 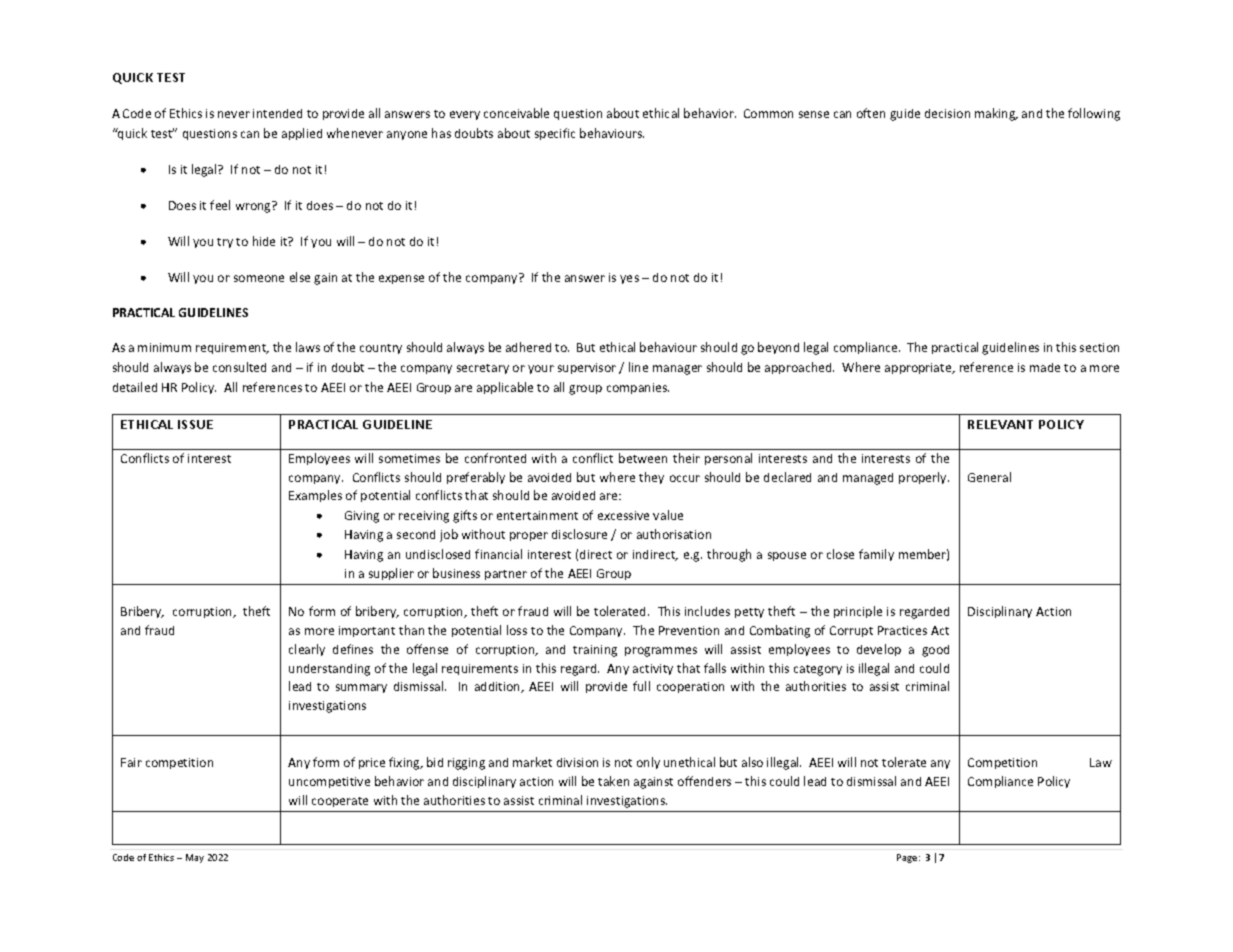 I want to click on supervisor, so click(x=587, y=368).
